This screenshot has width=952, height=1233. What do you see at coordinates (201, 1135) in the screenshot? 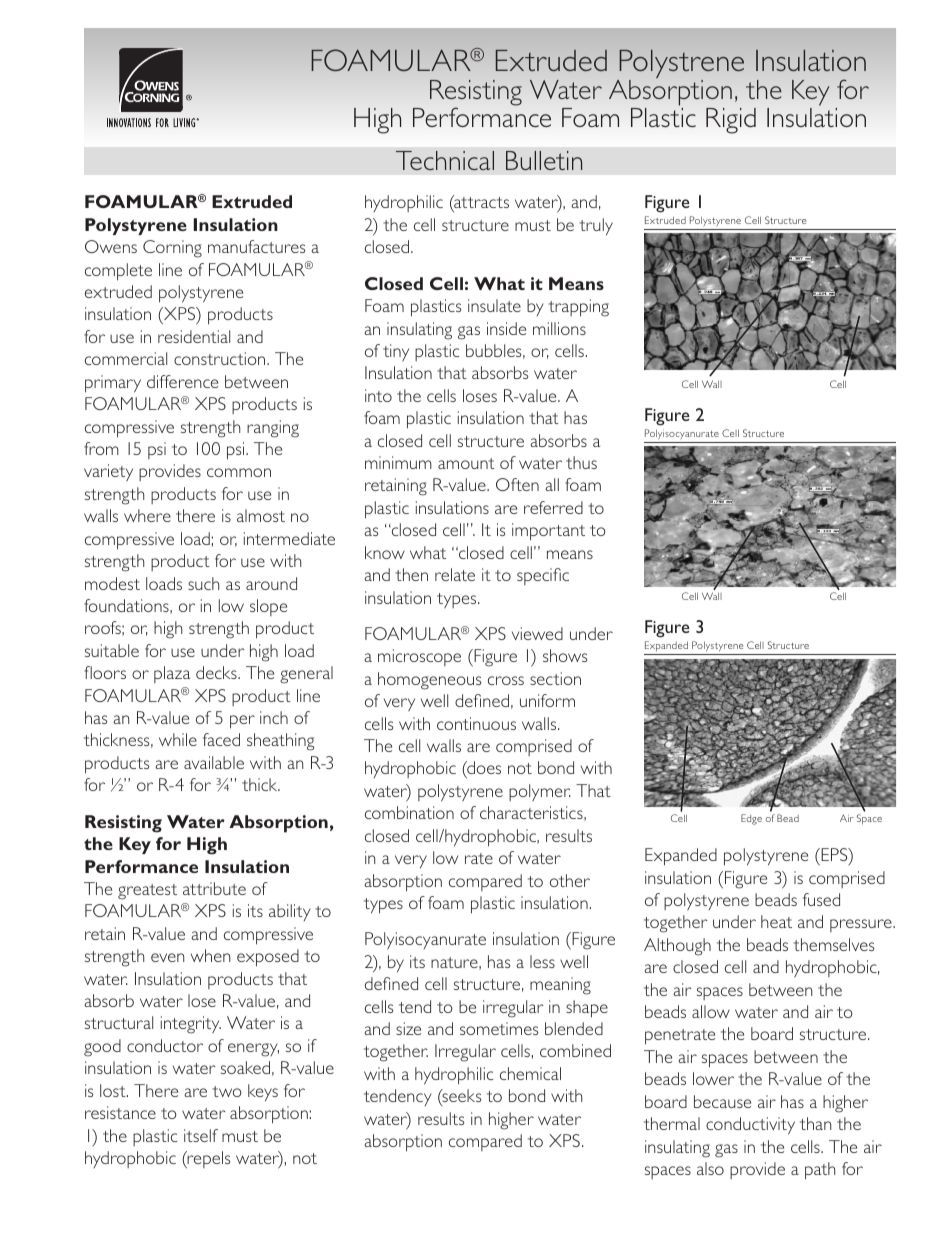
I see `itself` at bounding box center [201, 1135].
